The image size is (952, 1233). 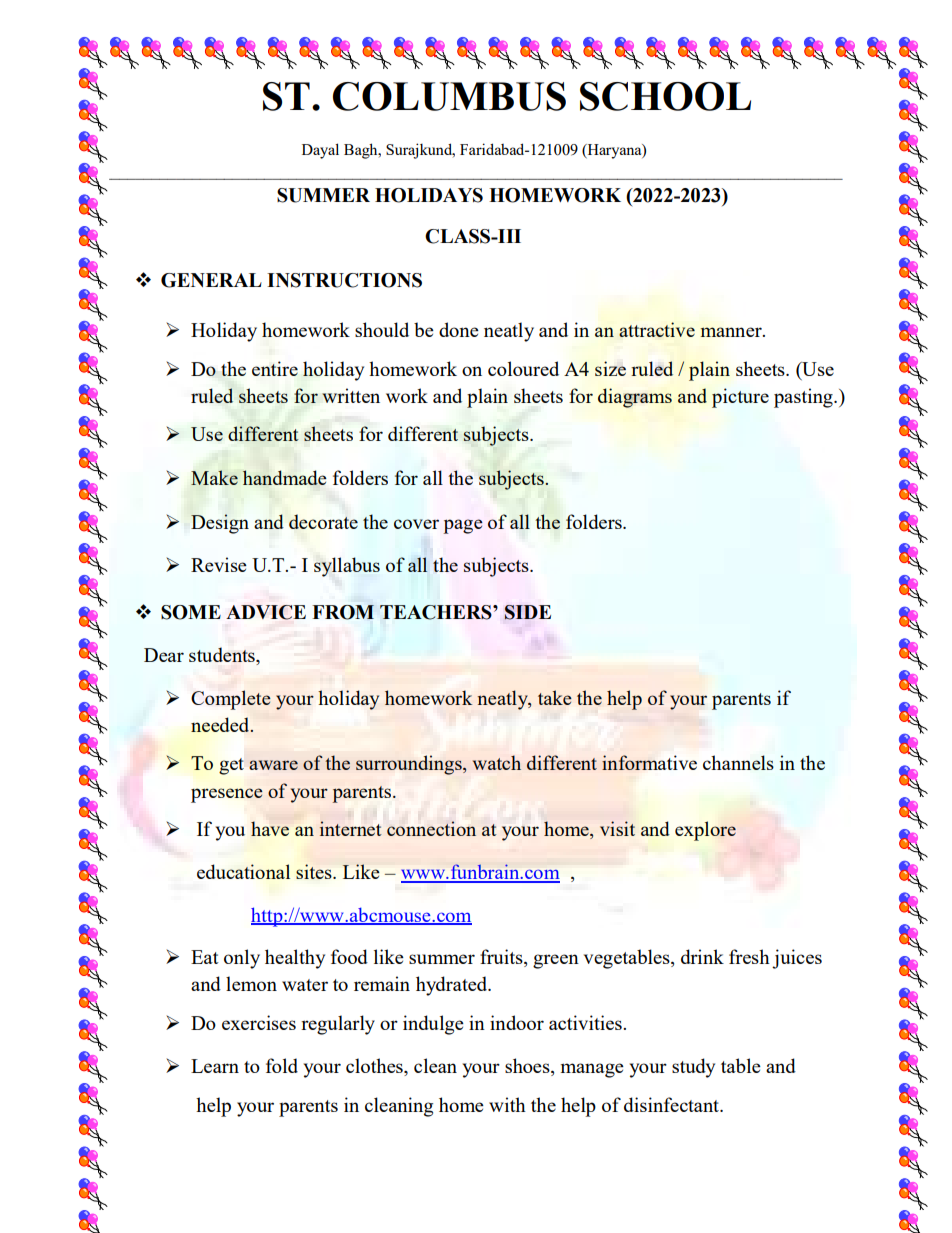 What do you see at coordinates (665, 96) in the image?
I see `SCHOOL` at bounding box center [665, 96].
